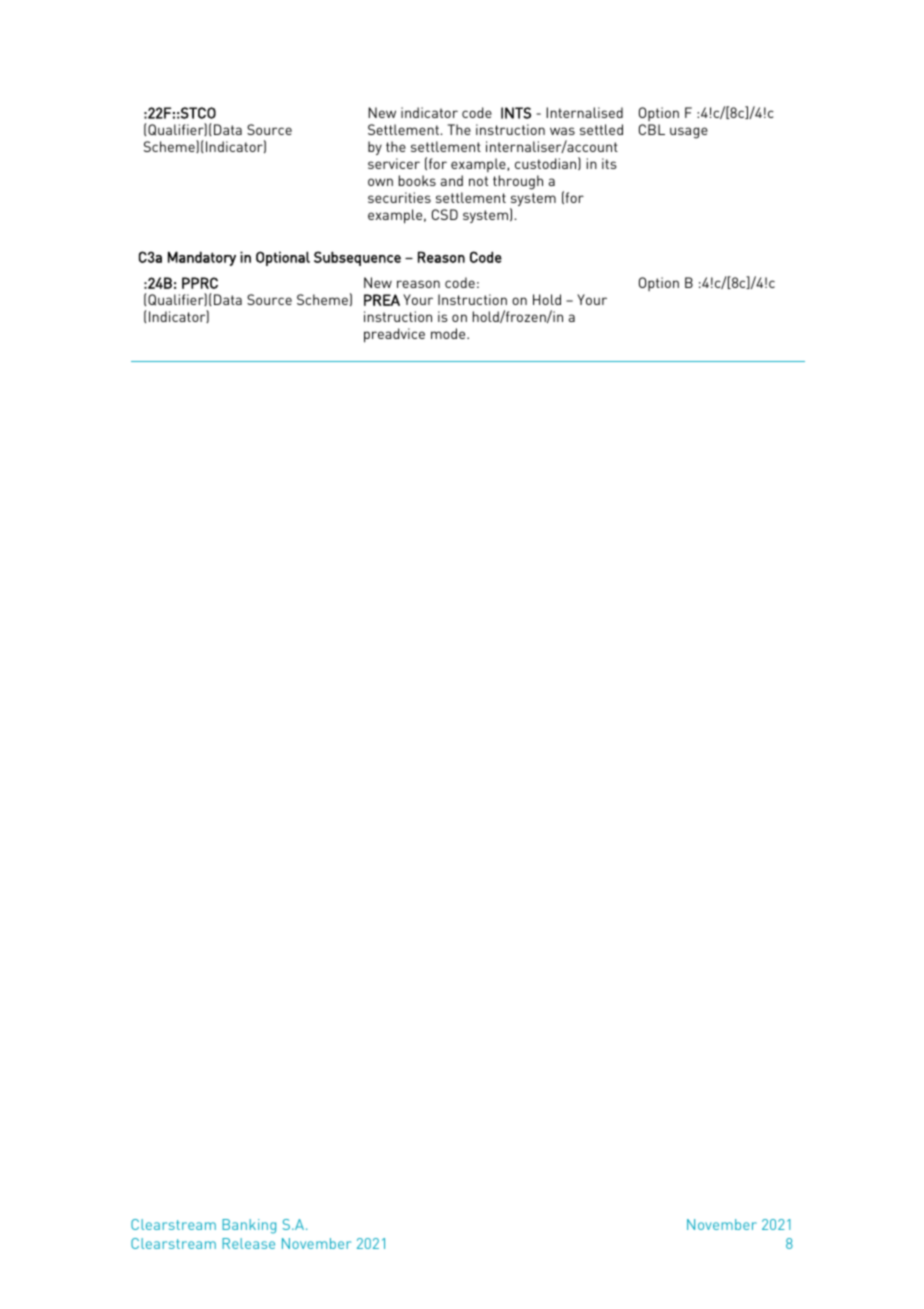 The image size is (924, 1309). I want to click on Mandatory, so click(202, 258).
